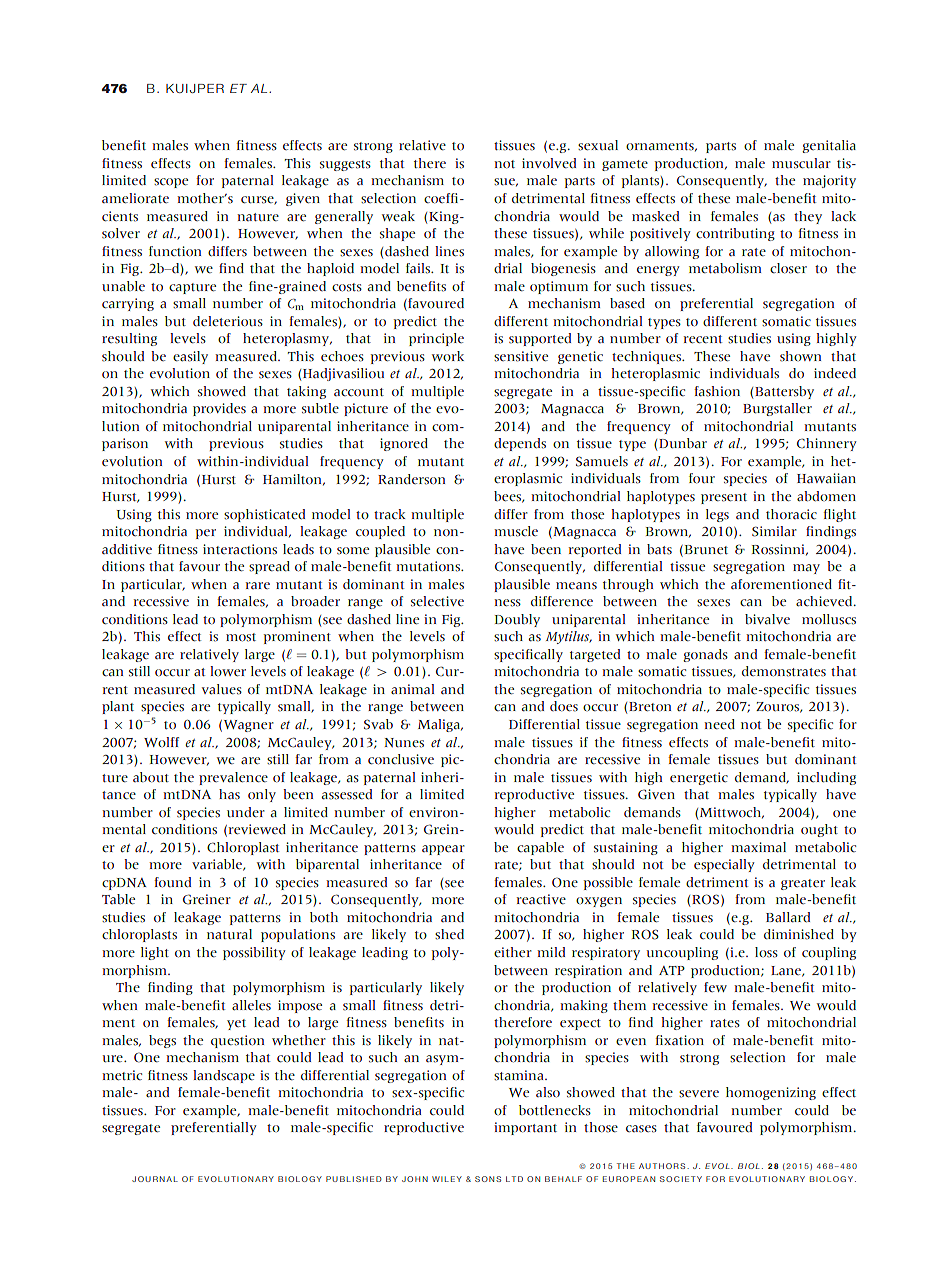 The image size is (952, 1270). What do you see at coordinates (171, 183) in the screenshot?
I see `scope` at bounding box center [171, 183].
